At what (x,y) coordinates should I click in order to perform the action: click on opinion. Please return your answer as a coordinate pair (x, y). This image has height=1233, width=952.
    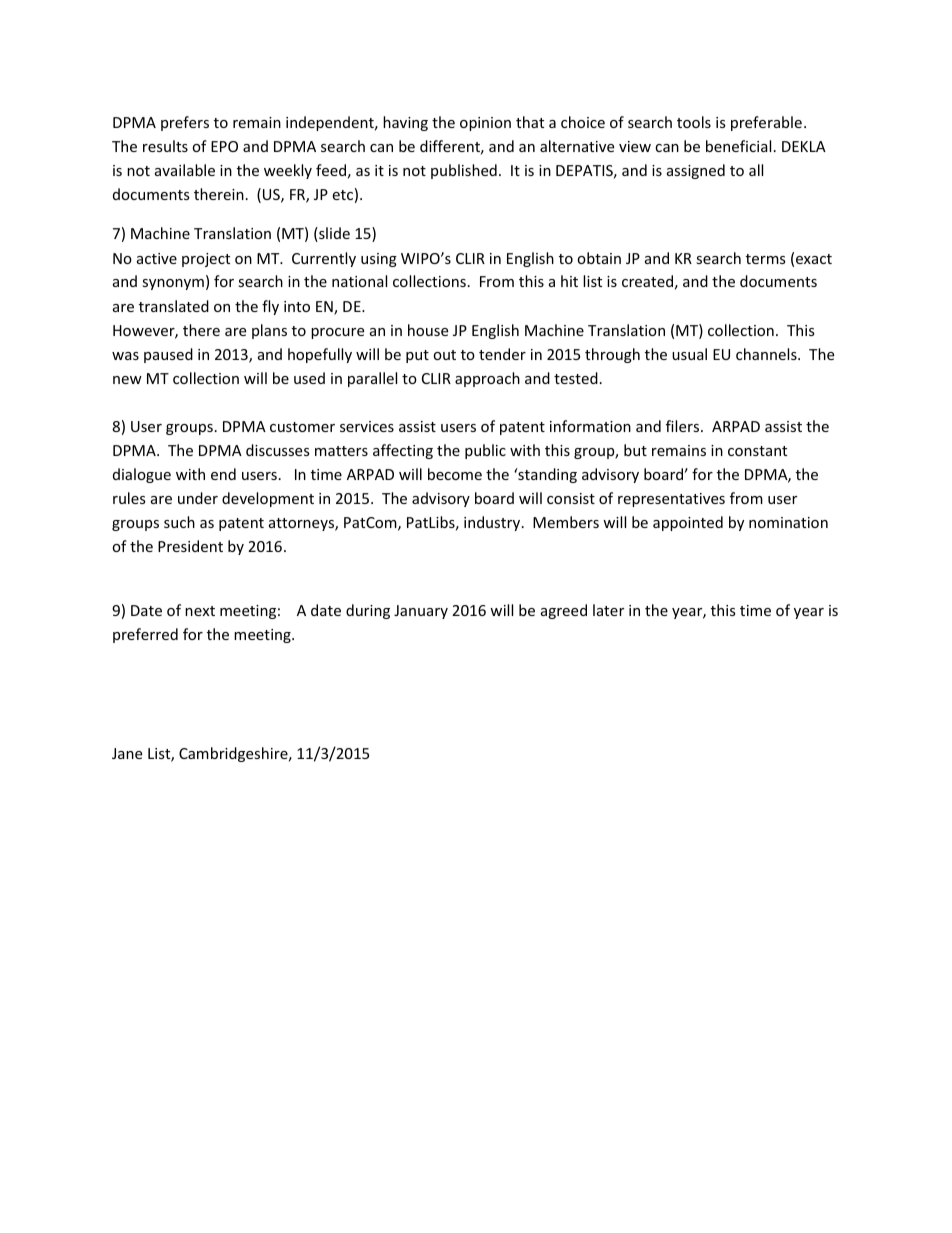
    Looking at the image, I should click on (485, 124).
